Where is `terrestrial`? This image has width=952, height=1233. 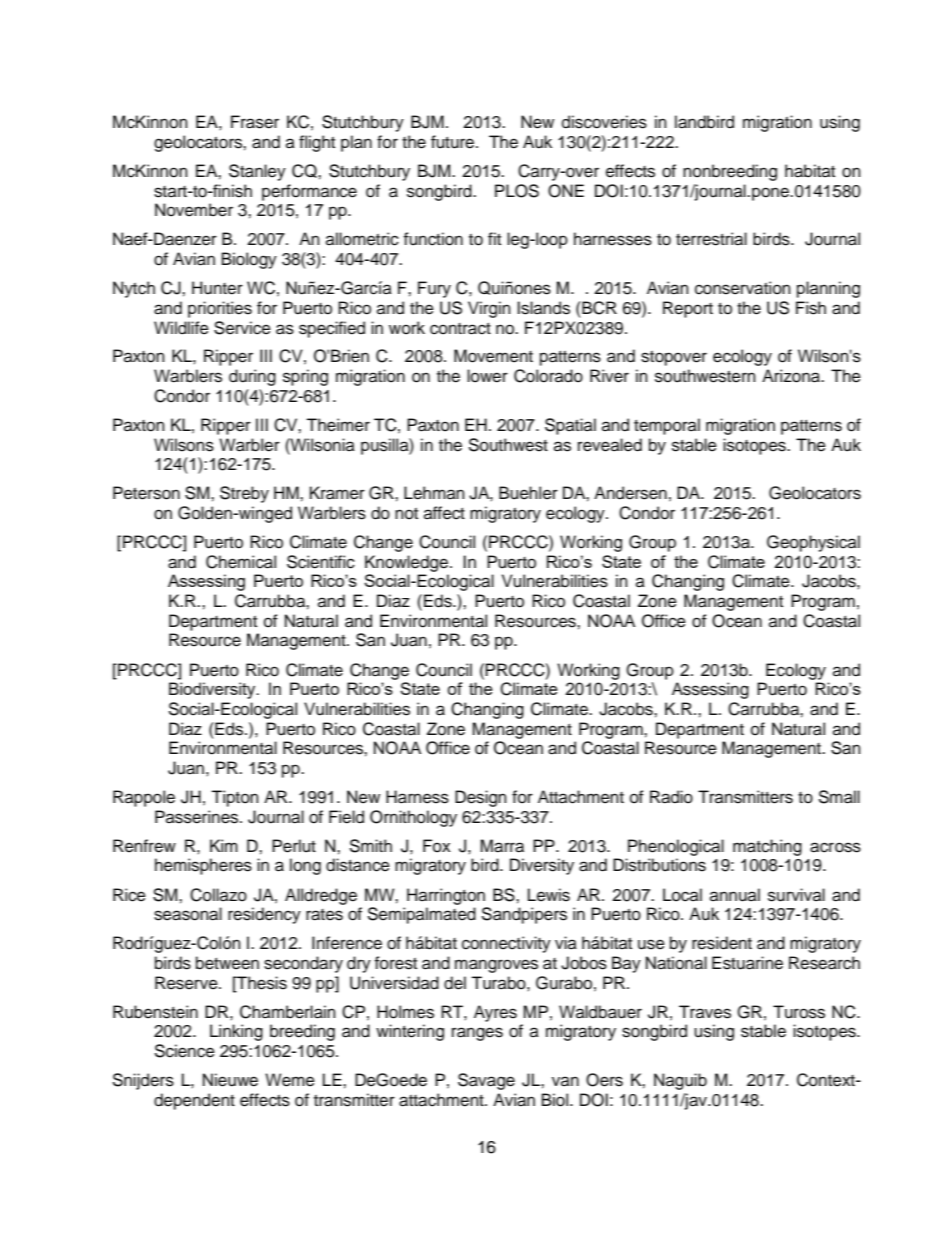
terrestrial is located at coordinates (711, 239).
